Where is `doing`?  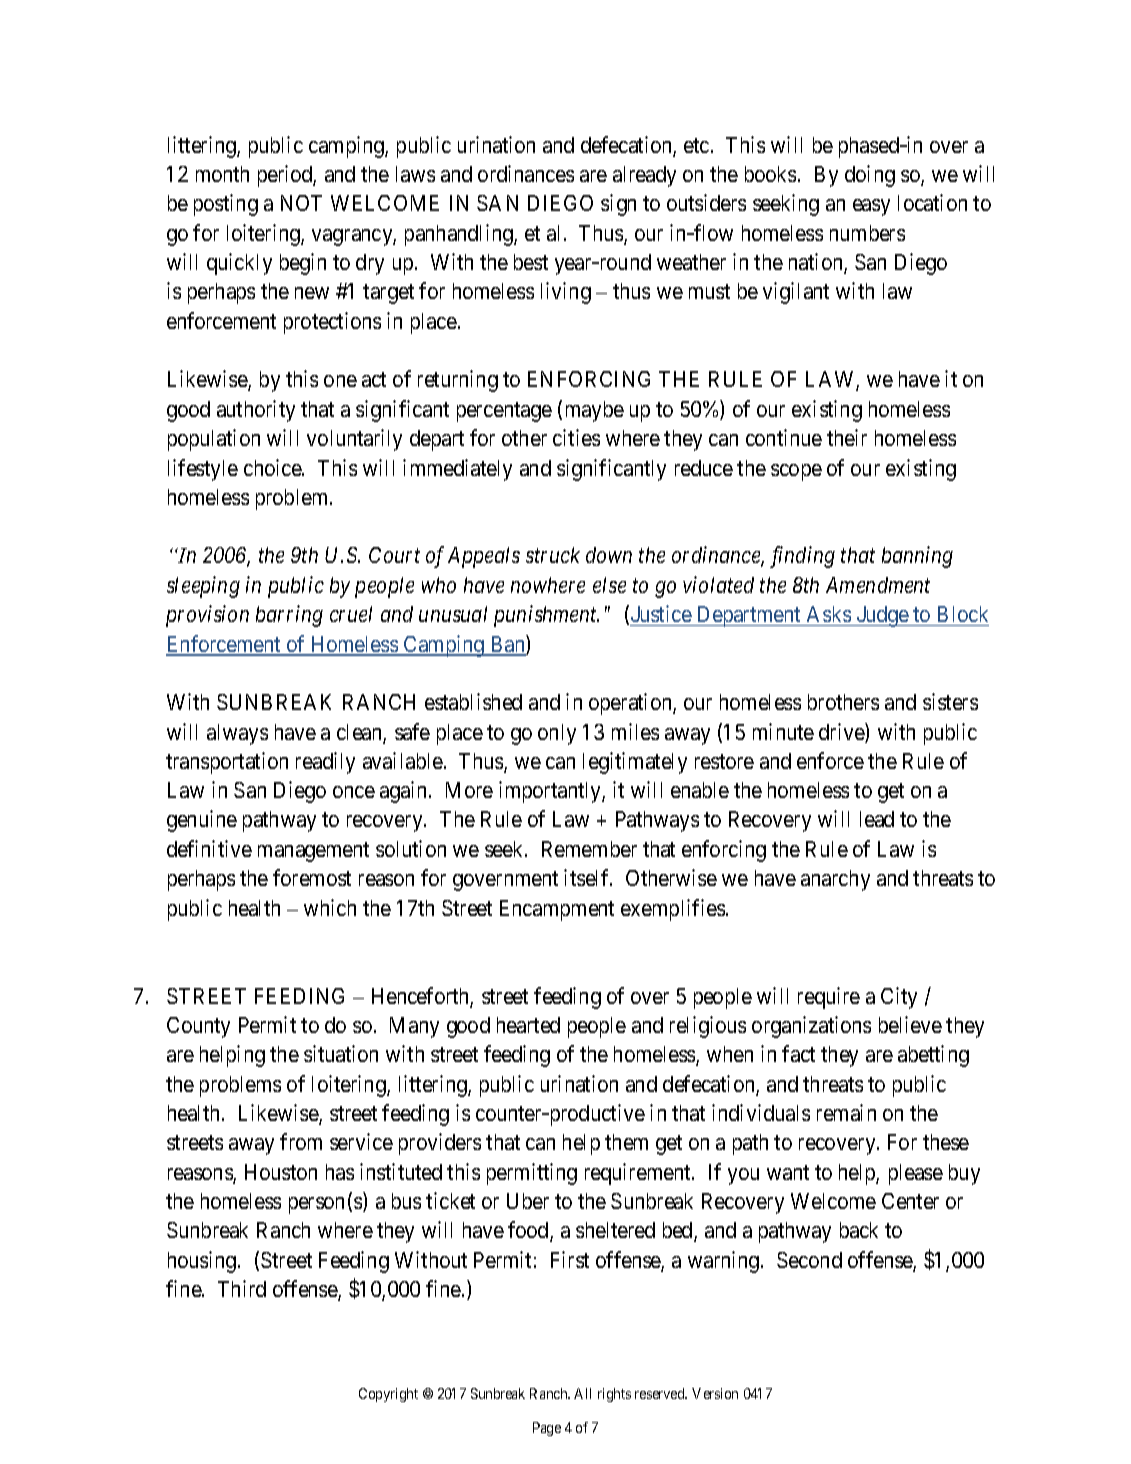
doing is located at coordinates (870, 176).
